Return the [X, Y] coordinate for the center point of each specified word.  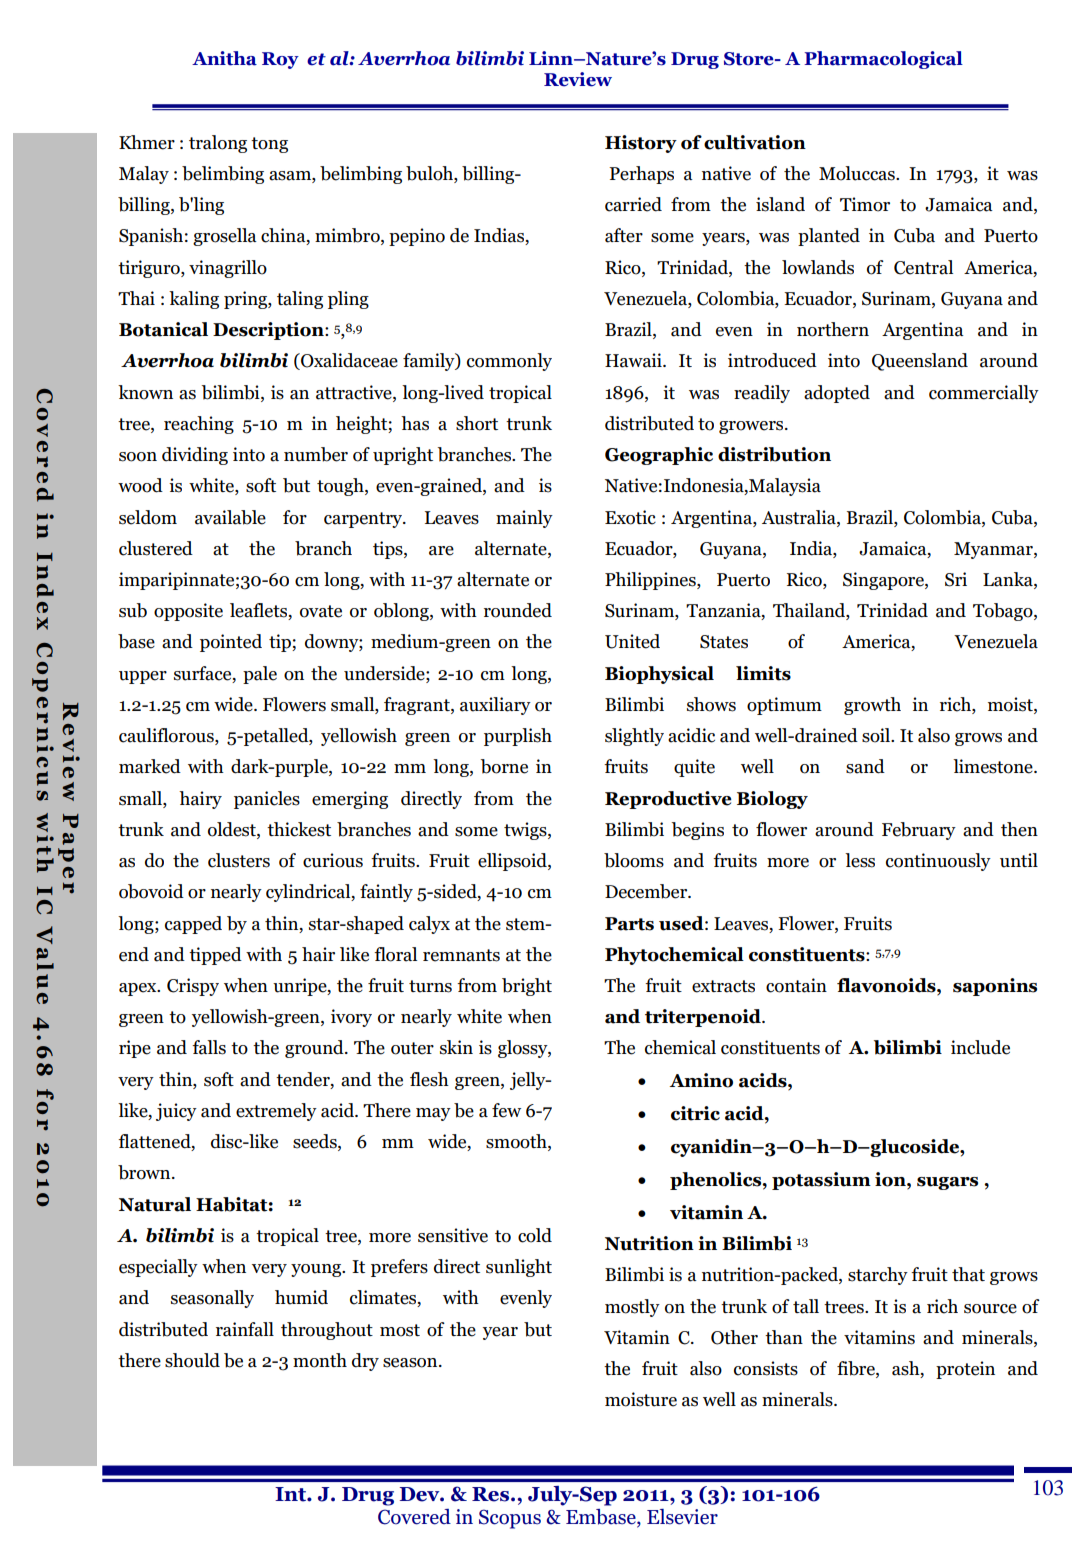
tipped [215, 956]
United [632, 641]
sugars [947, 1183]
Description [269, 331]
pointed [231, 643]
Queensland [920, 362]
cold [535, 1235]
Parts [629, 924]
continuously [938, 862]
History [641, 144]
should [192, 1360]
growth [872, 706]
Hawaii [634, 360]
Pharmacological [883, 60]
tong [269, 145]
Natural [155, 1204]
